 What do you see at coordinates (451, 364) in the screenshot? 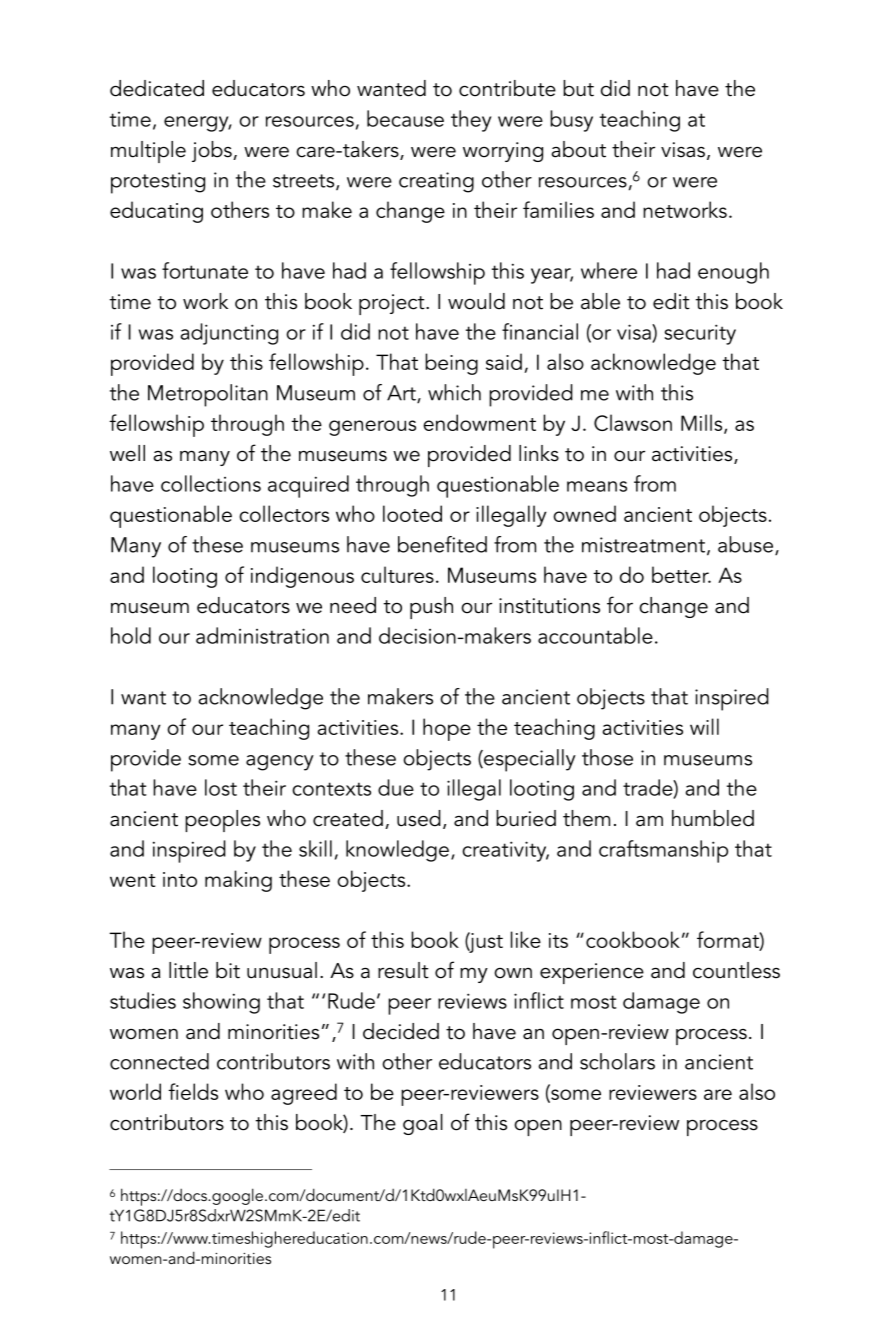
I see `being` at bounding box center [451, 364].
